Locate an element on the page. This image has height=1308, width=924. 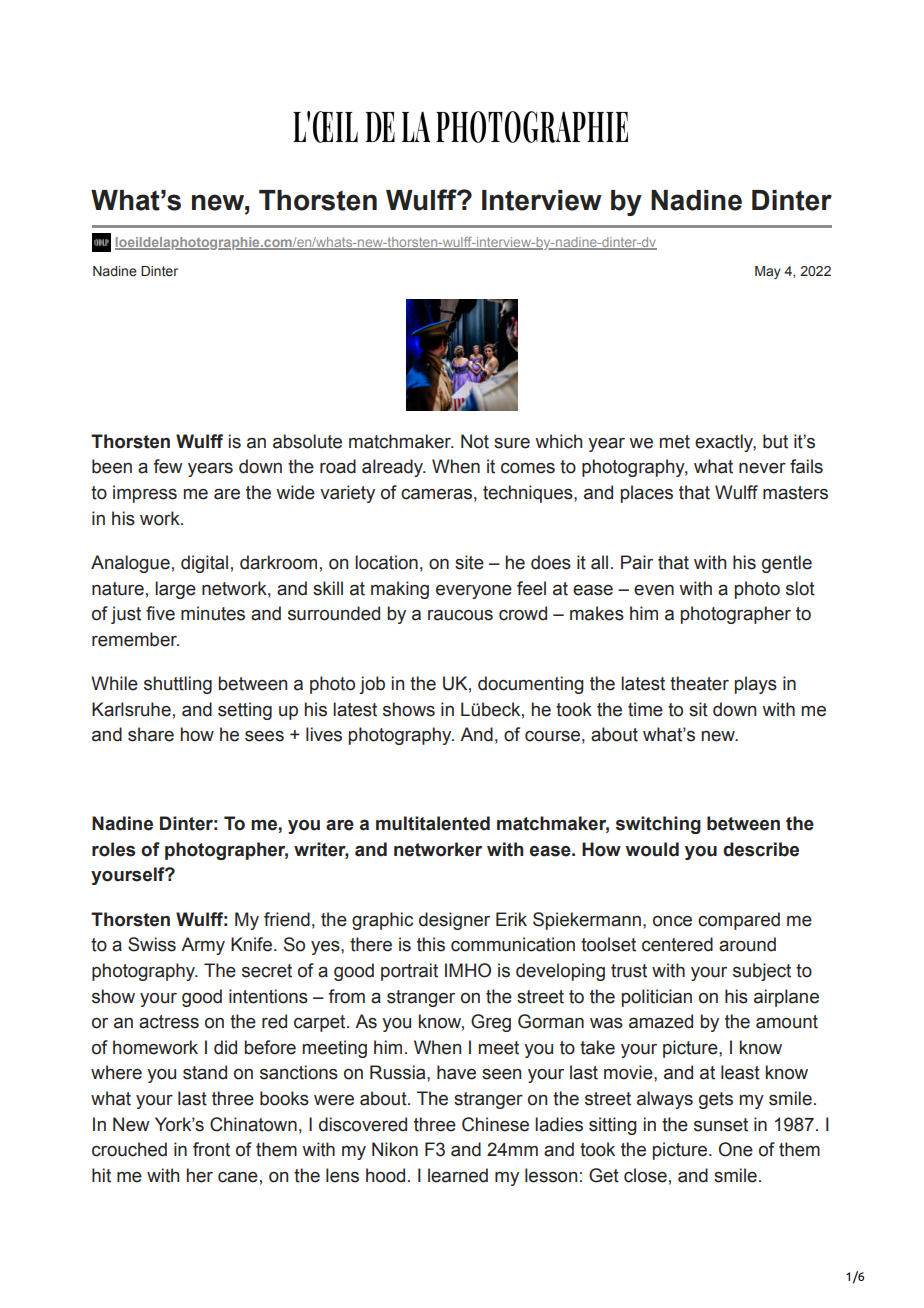
learned is located at coordinates (458, 1175).
